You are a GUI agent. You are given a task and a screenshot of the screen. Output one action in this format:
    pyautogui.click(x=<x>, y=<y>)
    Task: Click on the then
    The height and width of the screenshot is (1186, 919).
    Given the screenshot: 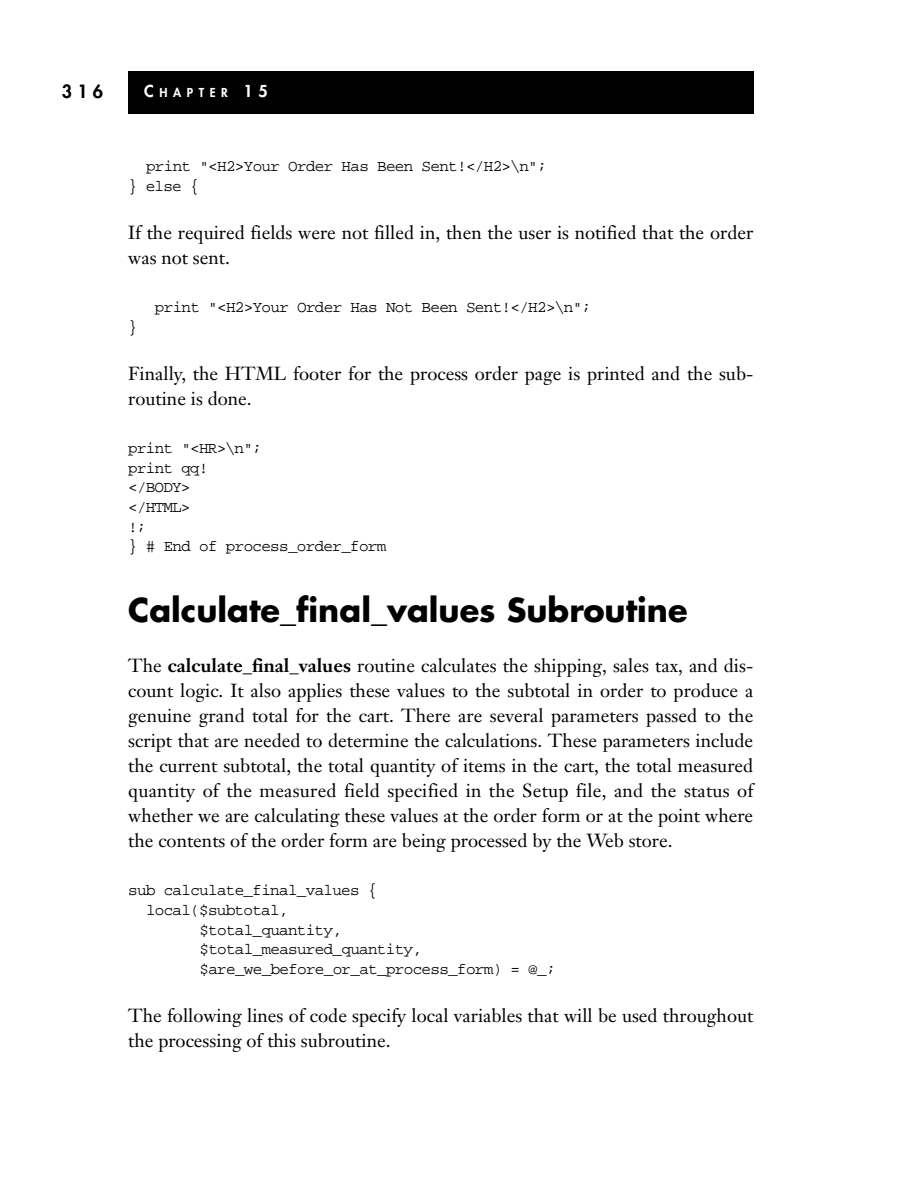 What is the action you would take?
    pyautogui.click(x=464, y=232)
